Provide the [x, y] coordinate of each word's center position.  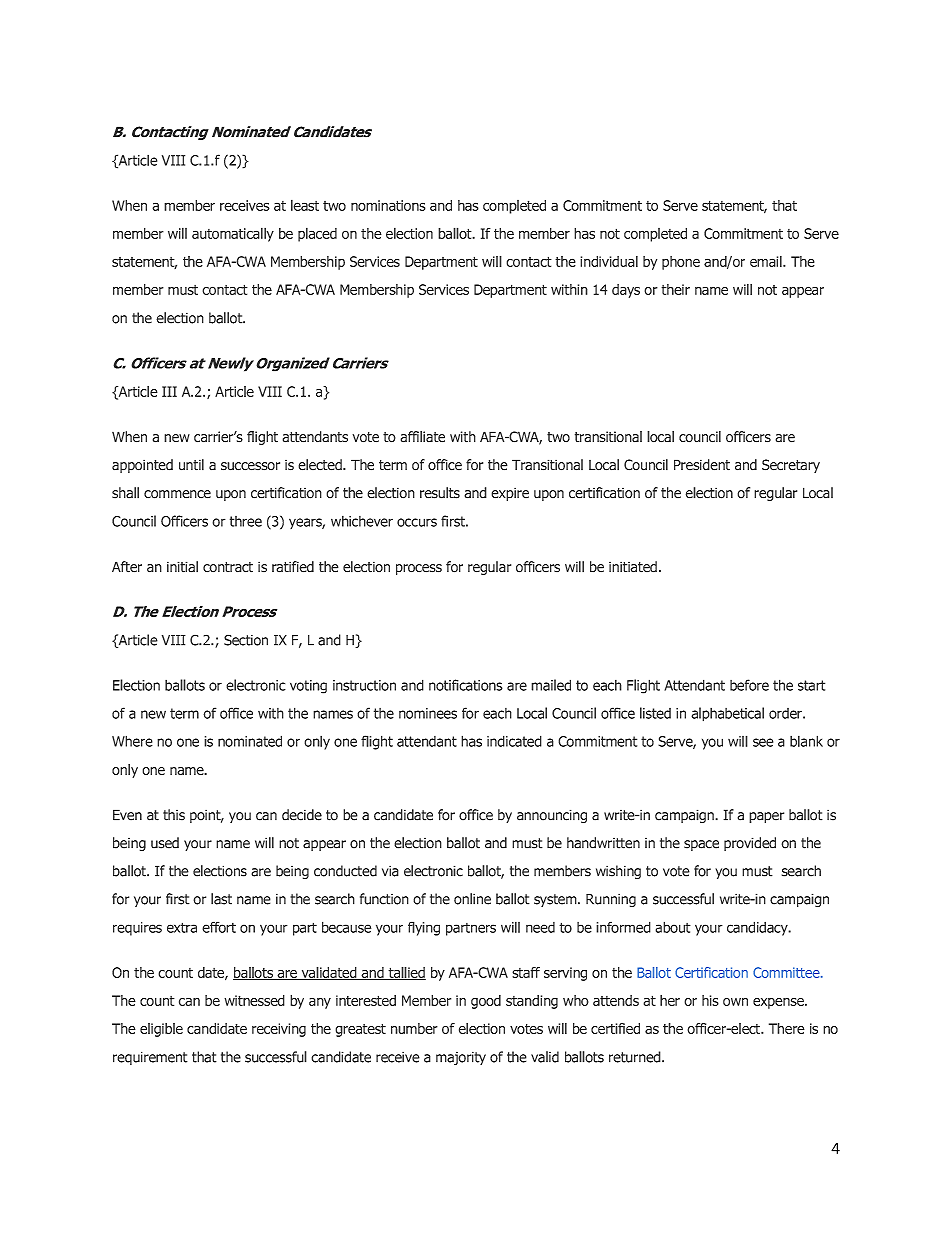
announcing [552, 816]
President [702, 465]
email [767, 261]
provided [750, 844]
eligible [161, 1030]
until [191, 465]
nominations [388, 205]
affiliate [422, 437]
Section [246, 640]
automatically [233, 234]
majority [461, 1058]
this [174, 815]
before [749, 685]
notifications [466, 685]
